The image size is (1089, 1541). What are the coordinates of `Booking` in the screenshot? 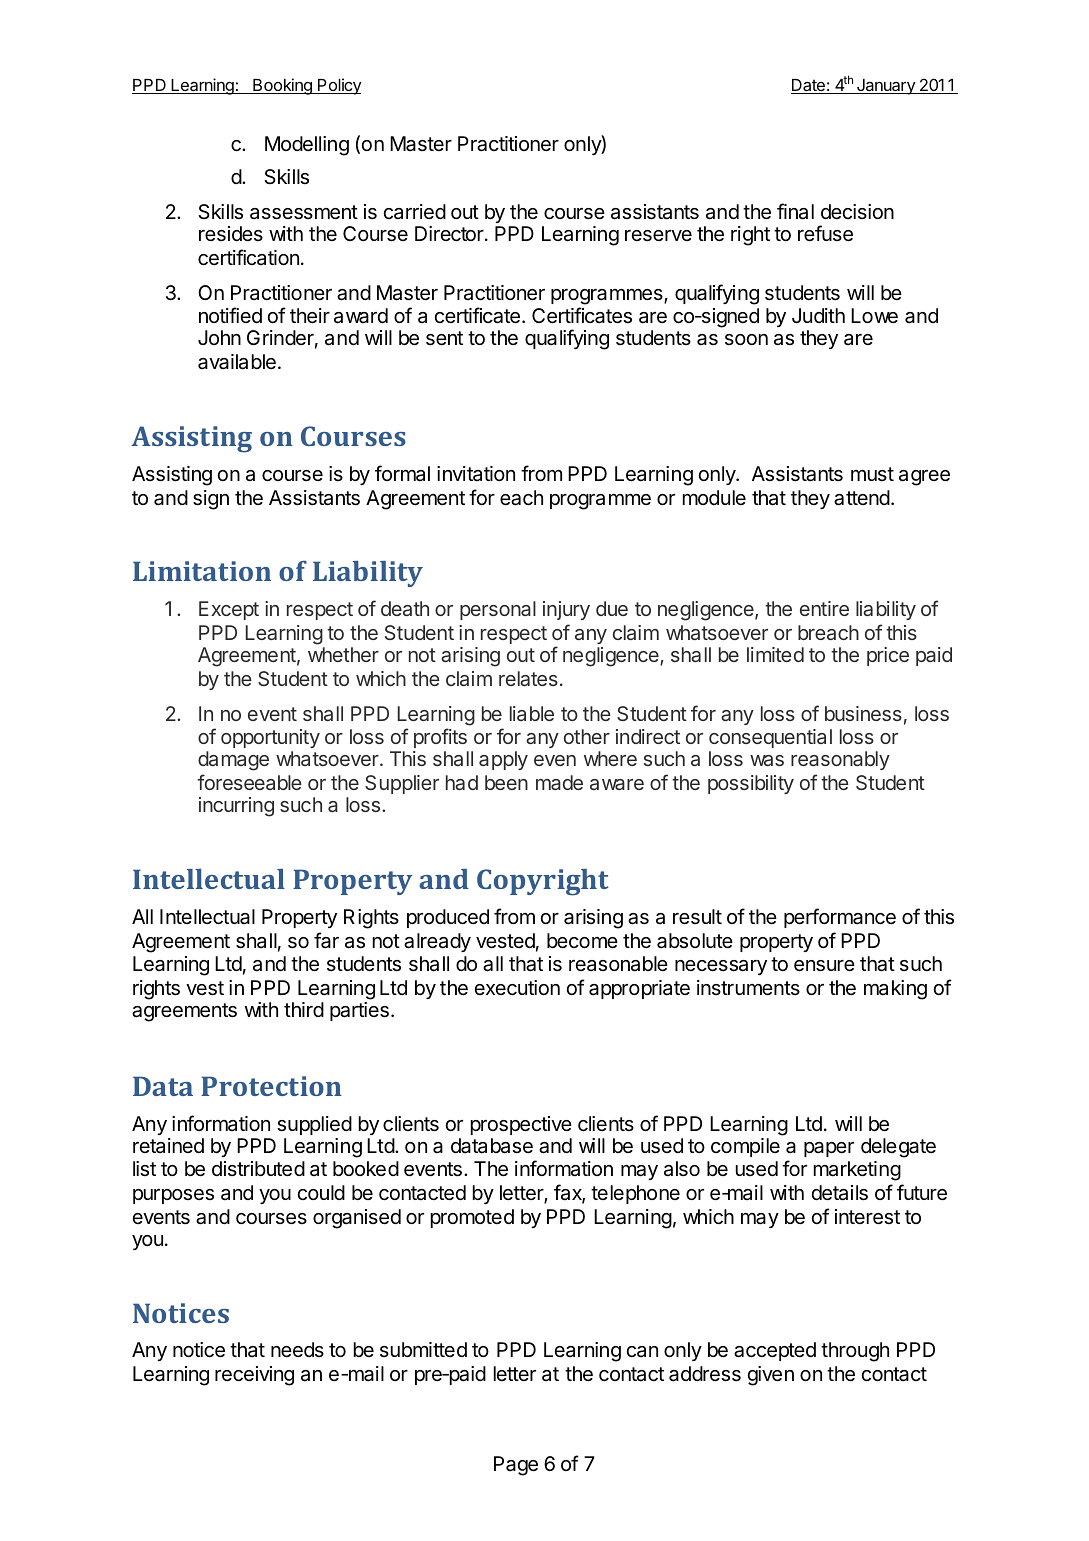 It's located at (282, 86).
